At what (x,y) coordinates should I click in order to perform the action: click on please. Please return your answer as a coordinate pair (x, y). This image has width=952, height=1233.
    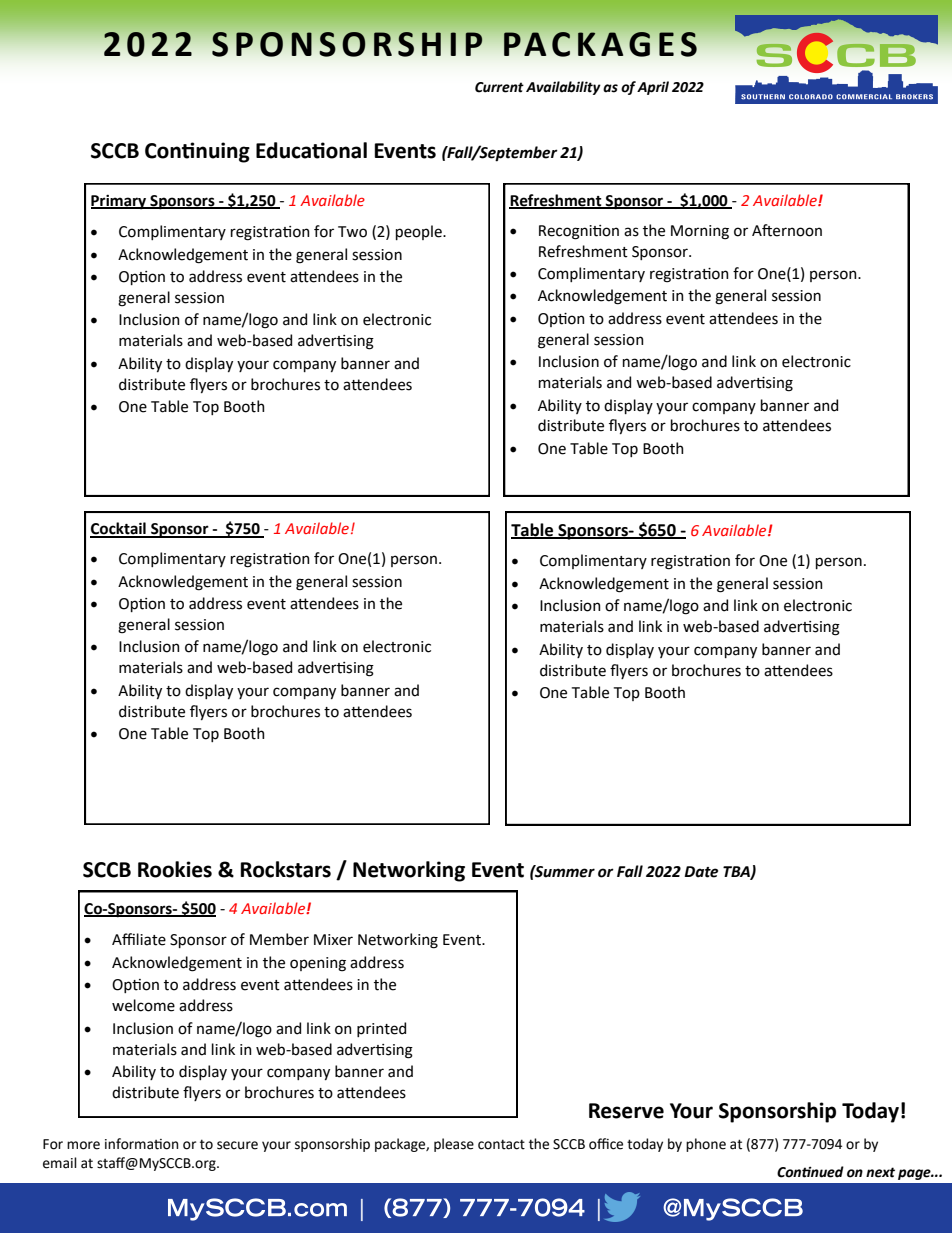
    Looking at the image, I should click on (454, 1145).
